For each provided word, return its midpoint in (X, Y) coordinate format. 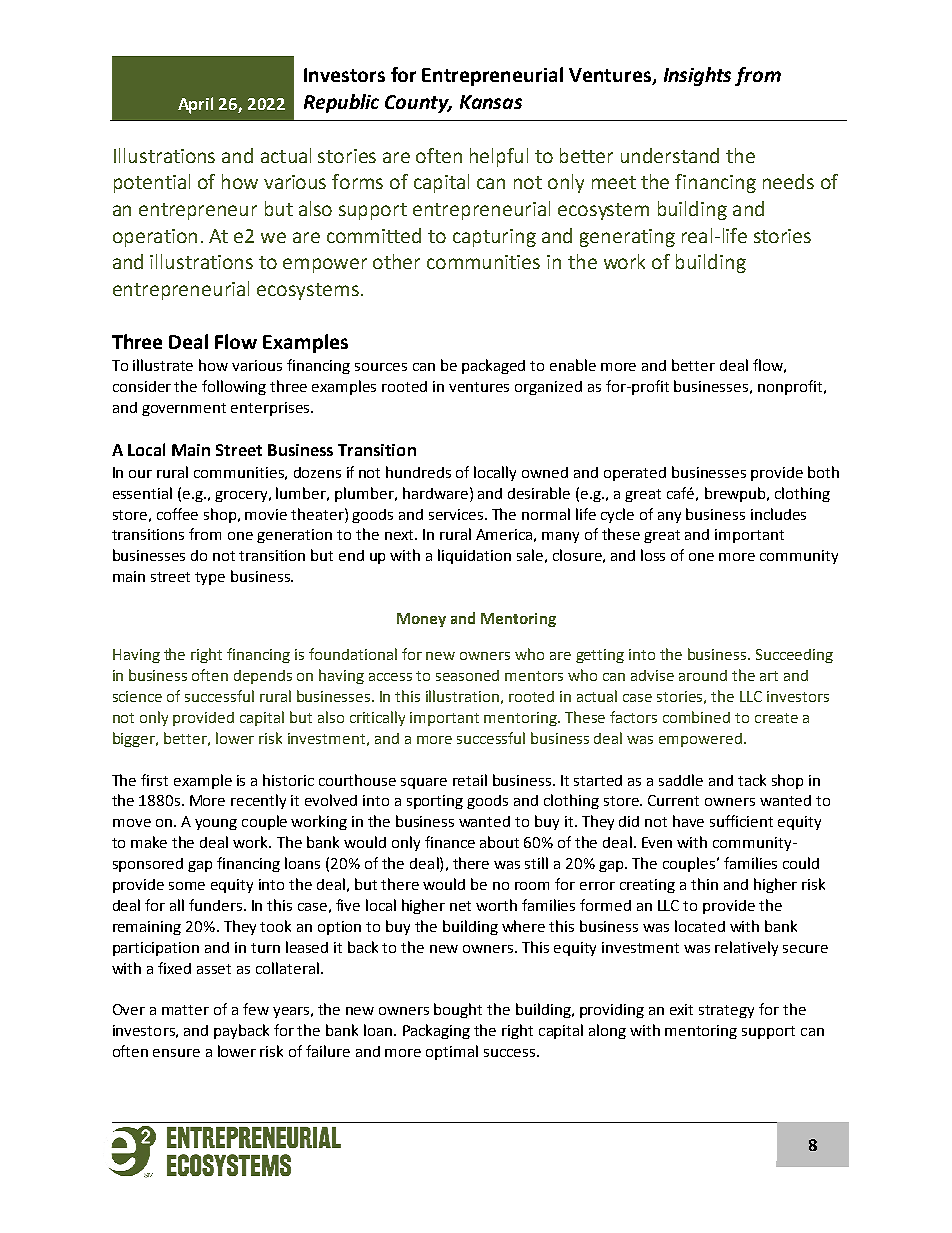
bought (458, 1010)
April (195, 105)
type (210, 578)
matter (185, 1010)
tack (752, 780)
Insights (697, 76)
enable (573, 365)
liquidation (474, 556)
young (216, 824)
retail (470, 780)
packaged (493, 366)
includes (778, 514)
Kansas (491, 102)
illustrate (163, 365)
